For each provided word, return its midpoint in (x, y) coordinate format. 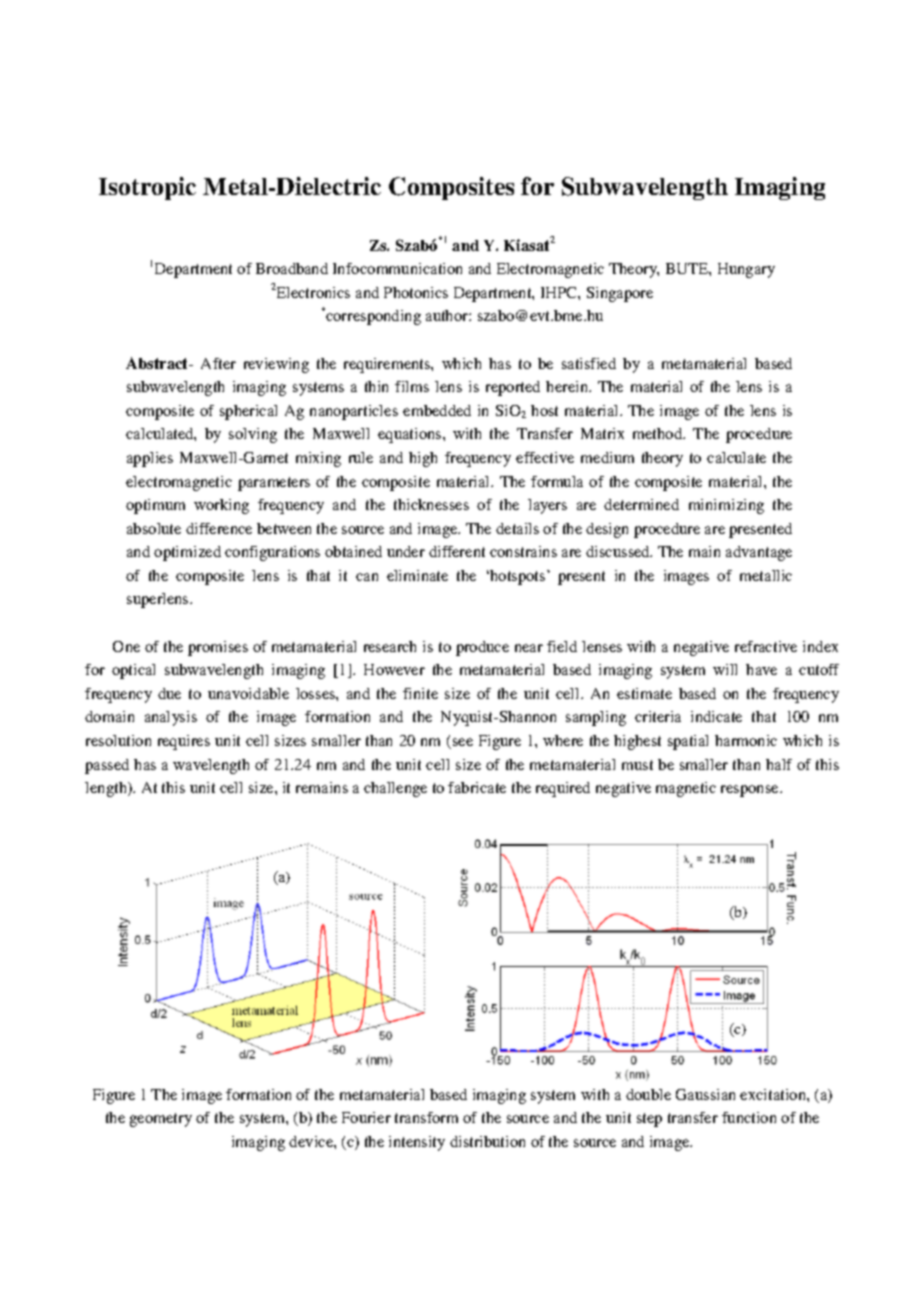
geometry (161, 1120)
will (725, 669)
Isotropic (147, 188)
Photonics (416, 292)
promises (218, 648)
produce (482, 648)
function (749, 1117)
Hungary (746, 270)
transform (426, 1117)
